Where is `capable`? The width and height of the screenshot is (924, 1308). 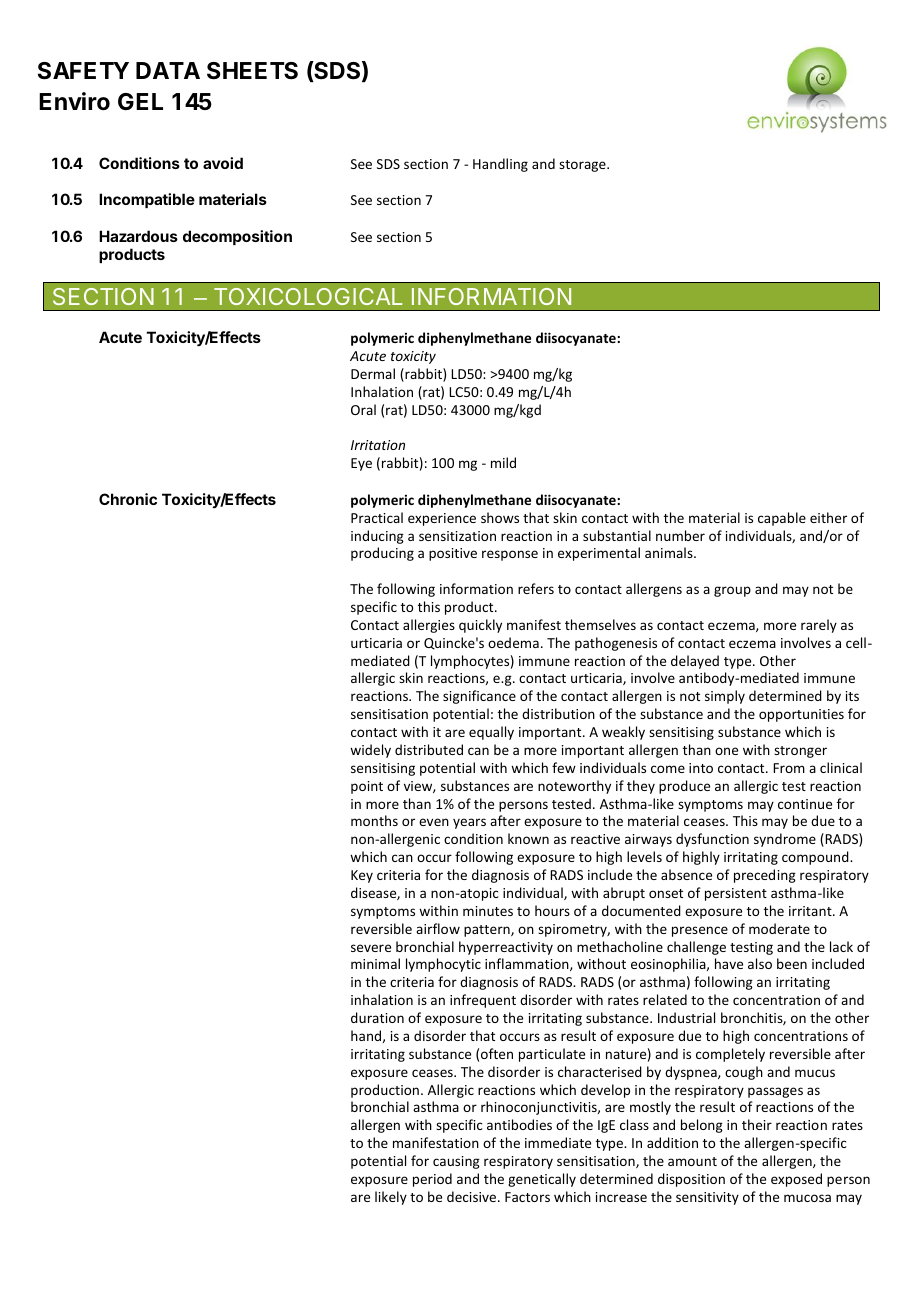
capable is located at coordinates (782, 519).
